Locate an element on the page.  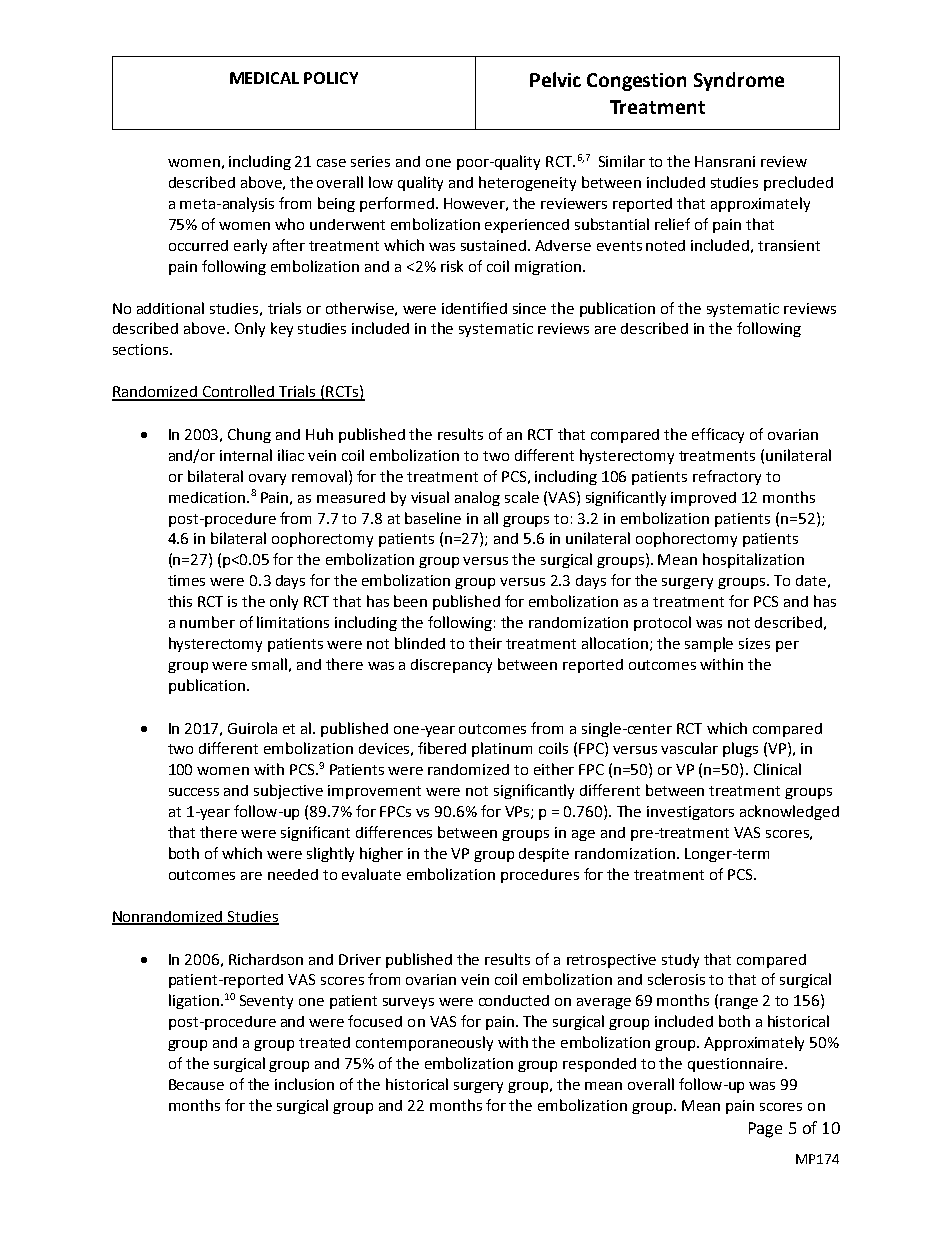
conducted is located at coordinates (514, 1000).
